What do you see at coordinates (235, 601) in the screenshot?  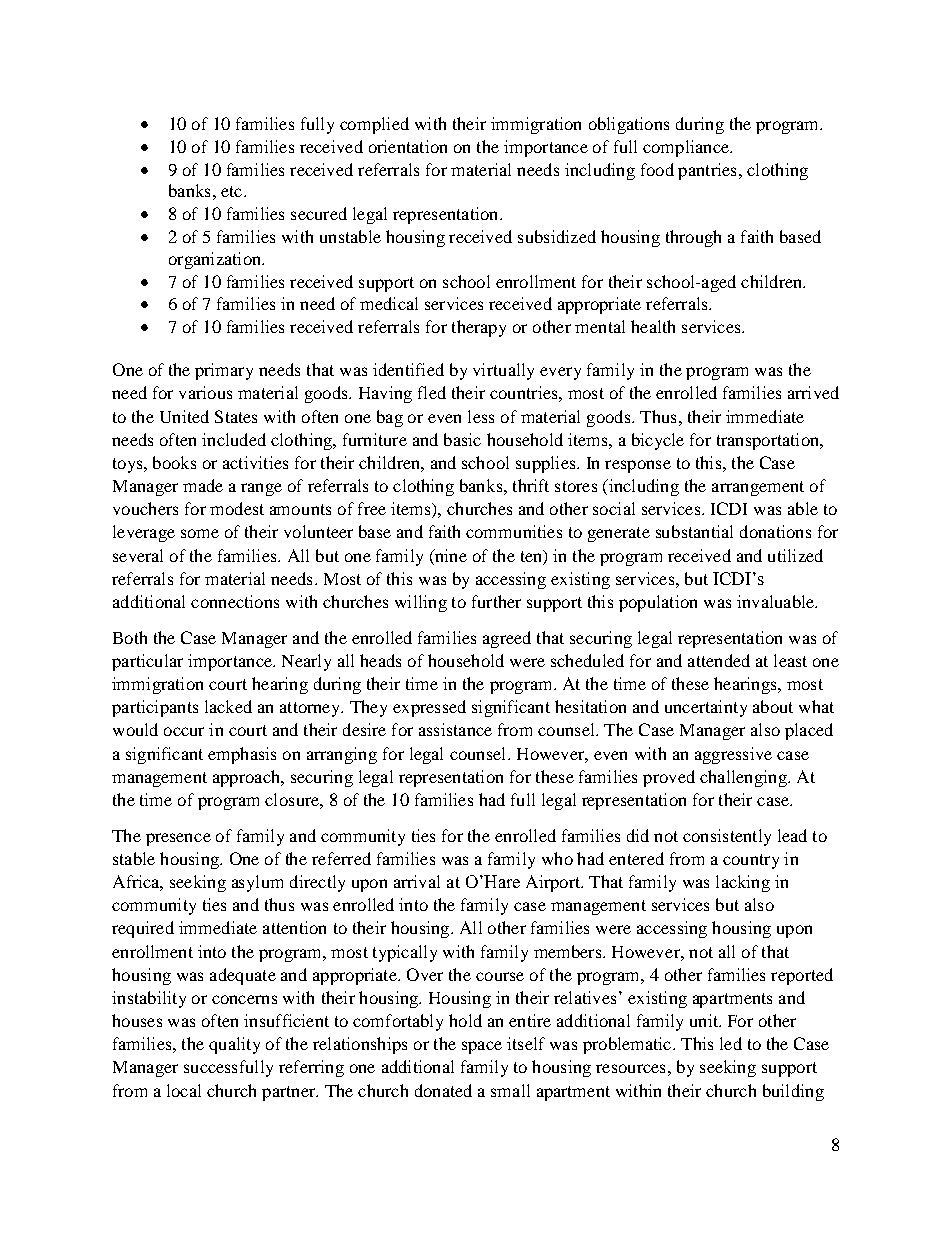 I see `connections` at bounding box center [235, 601].
